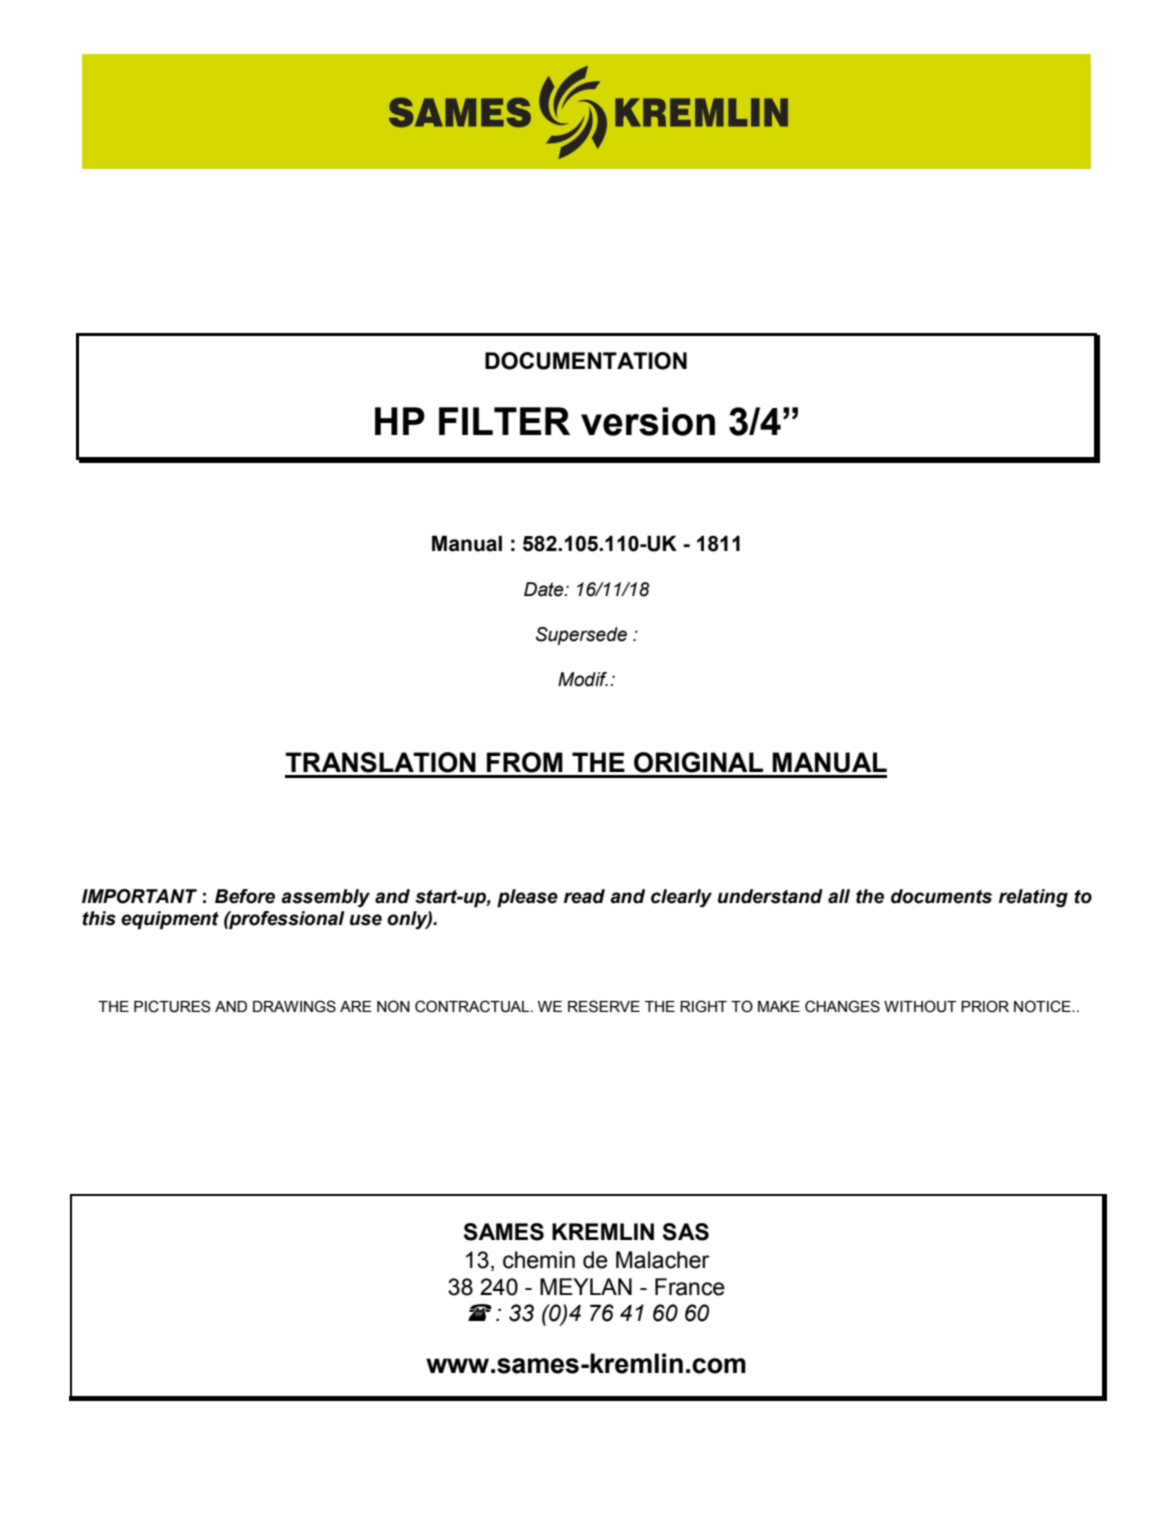 The height and width of the screenshot is (1517, 1173). What do you see at coordinates (604, 1006) in the screenshot?
I see `RESERVE` at bounding box center [604, 1006].
